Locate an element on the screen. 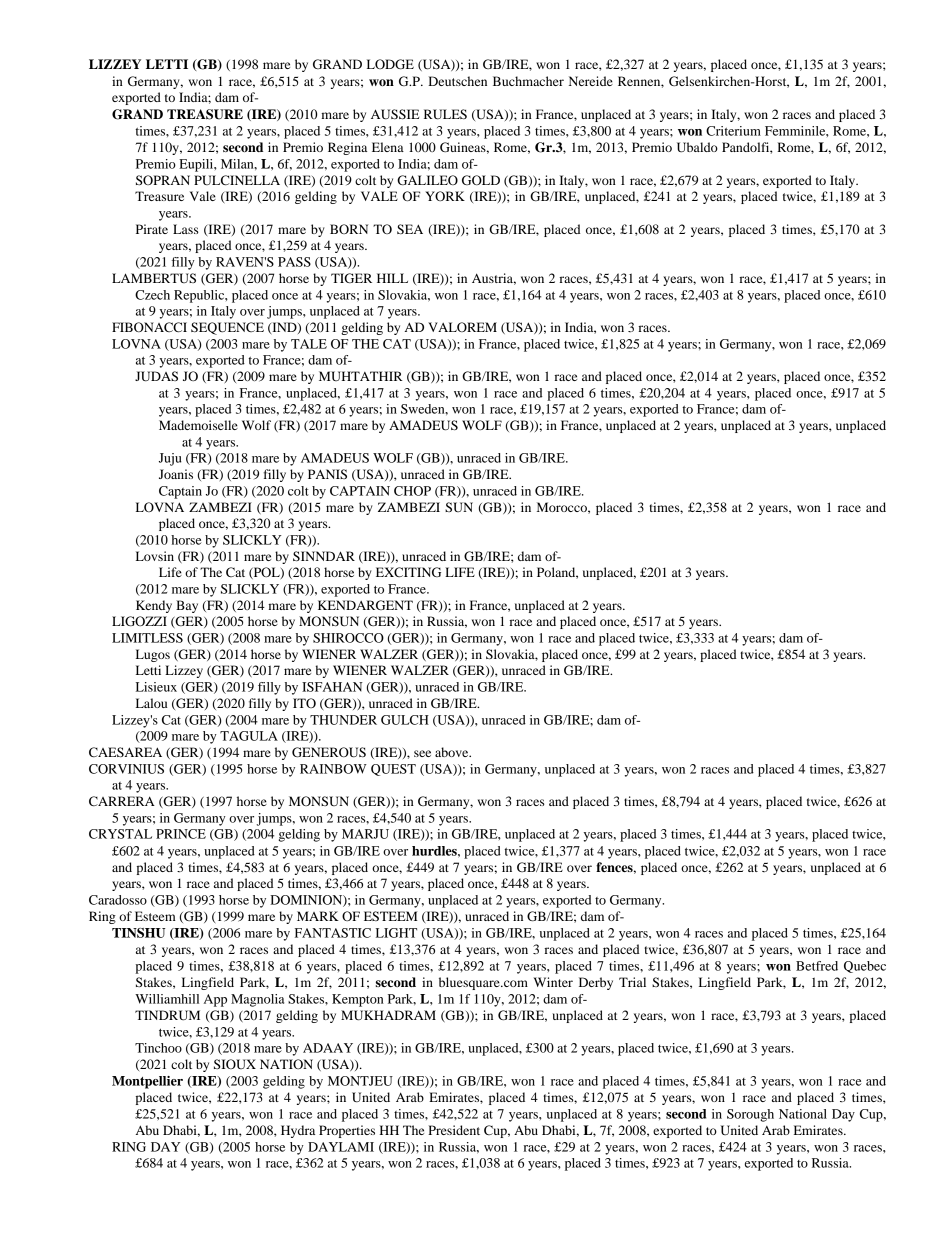 The image size is (952, 1233). Quebec is located at coordinates (865, 967).
